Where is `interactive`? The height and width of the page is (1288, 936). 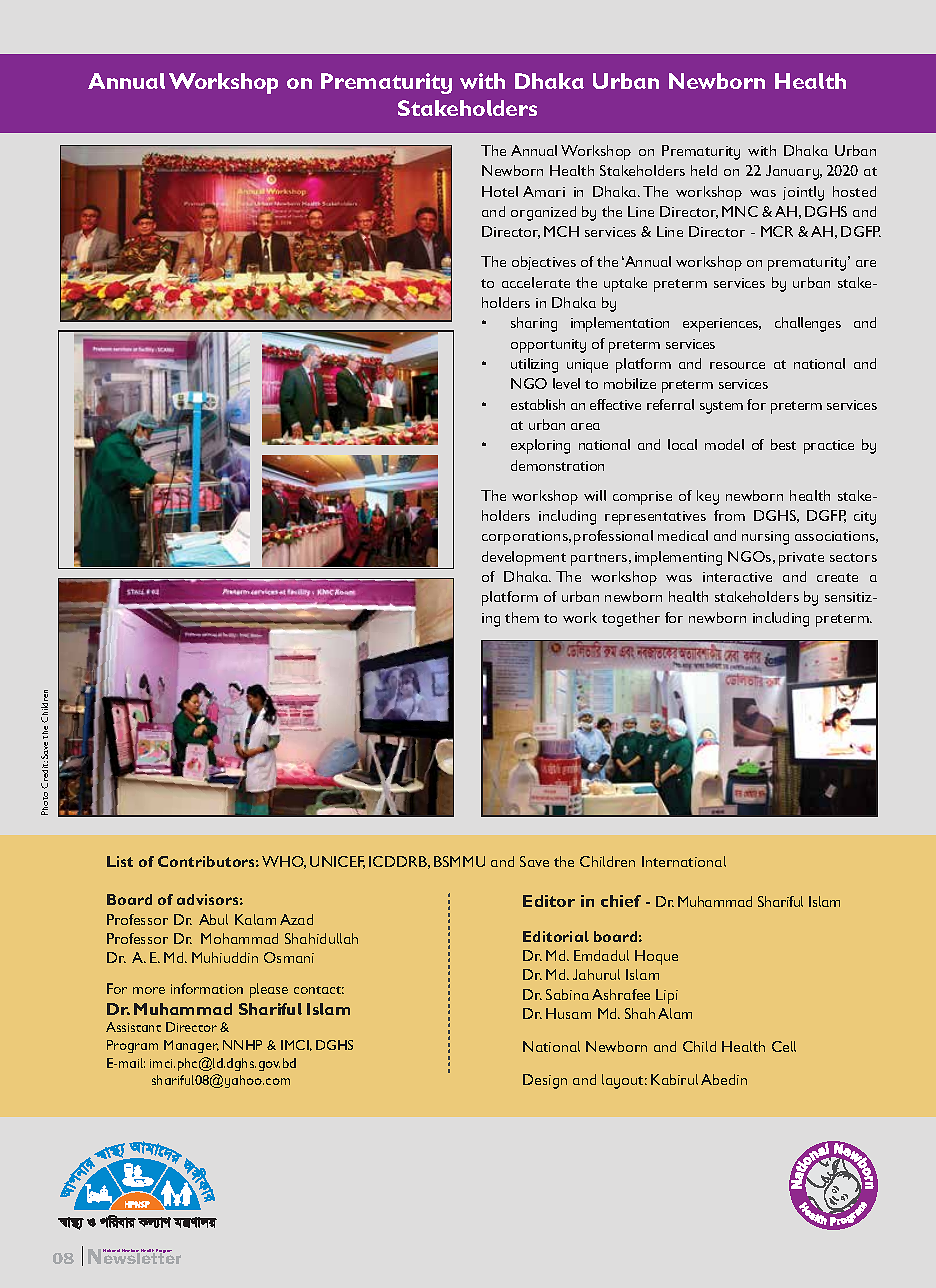
interactive is located at coordinates (737, 577).
